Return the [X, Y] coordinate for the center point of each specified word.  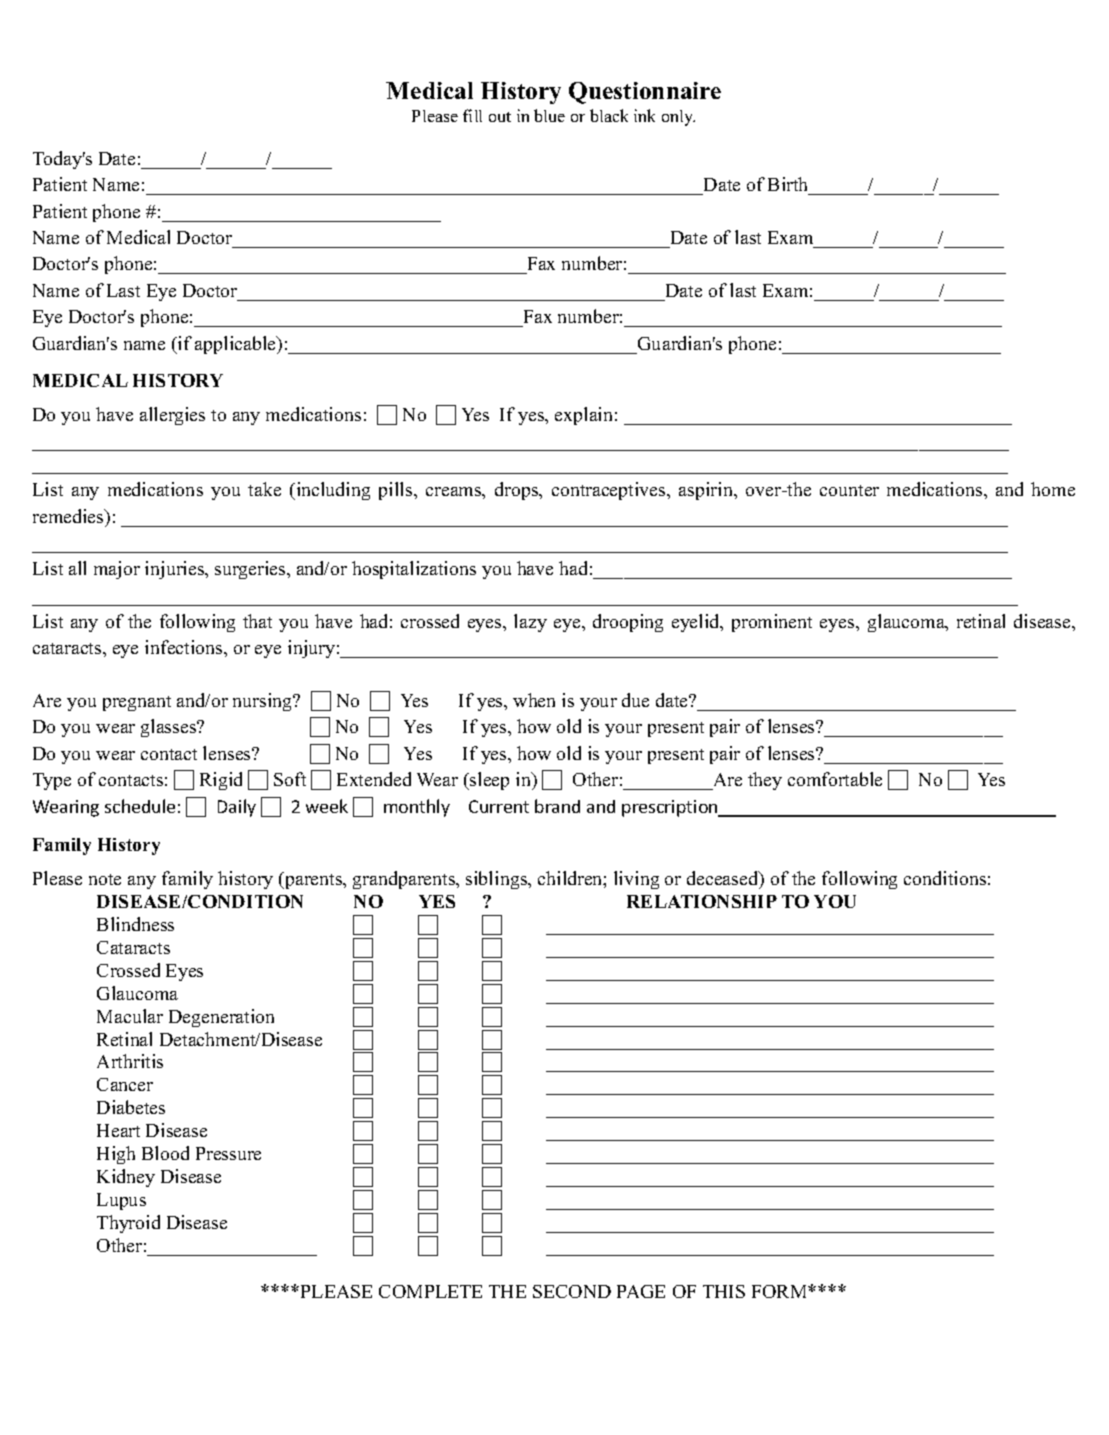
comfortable [835, 779]
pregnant [137, 703]
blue [549, 115]
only [678, 118]
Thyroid [128, 1224]
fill [472, 115]
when [534, 700]
